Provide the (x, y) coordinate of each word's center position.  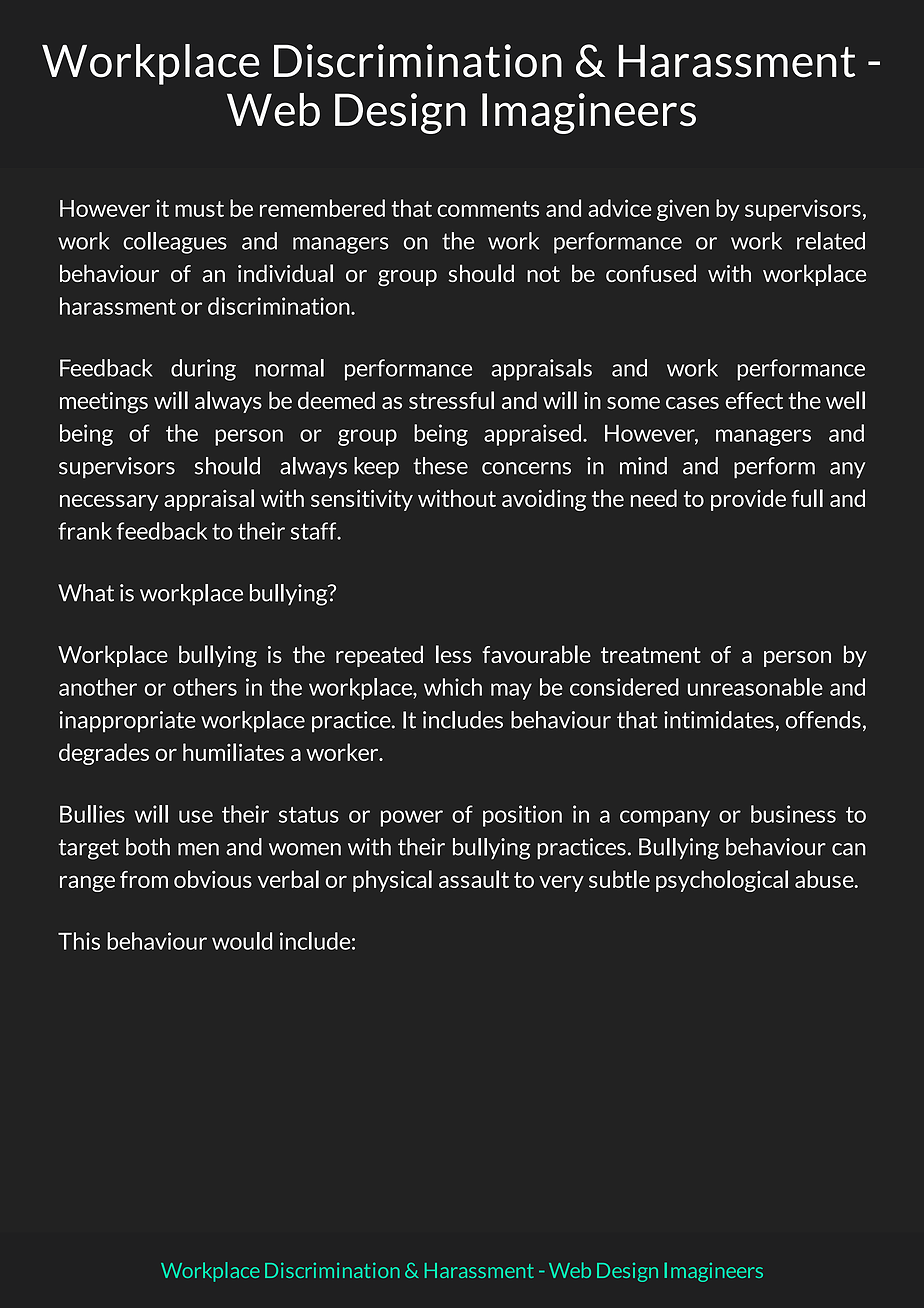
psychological (722, 881)
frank (85, 531)
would (242, 941)
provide (748, 500)
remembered (322, 208)
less (454, 654)
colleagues (175, 243)
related (831, 241)
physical (392, 881)
